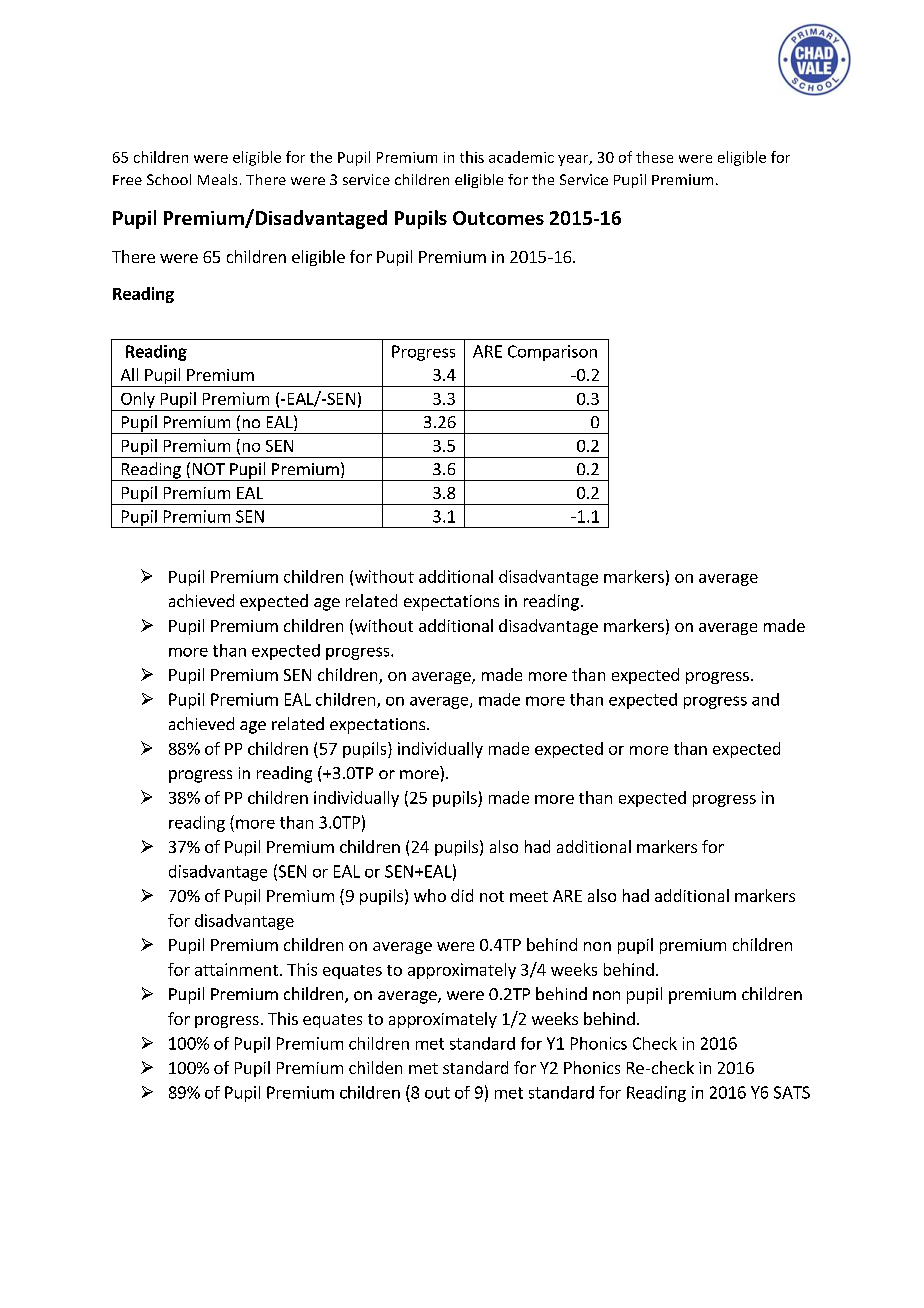  I want to click on attainment, so click(236, 969).
